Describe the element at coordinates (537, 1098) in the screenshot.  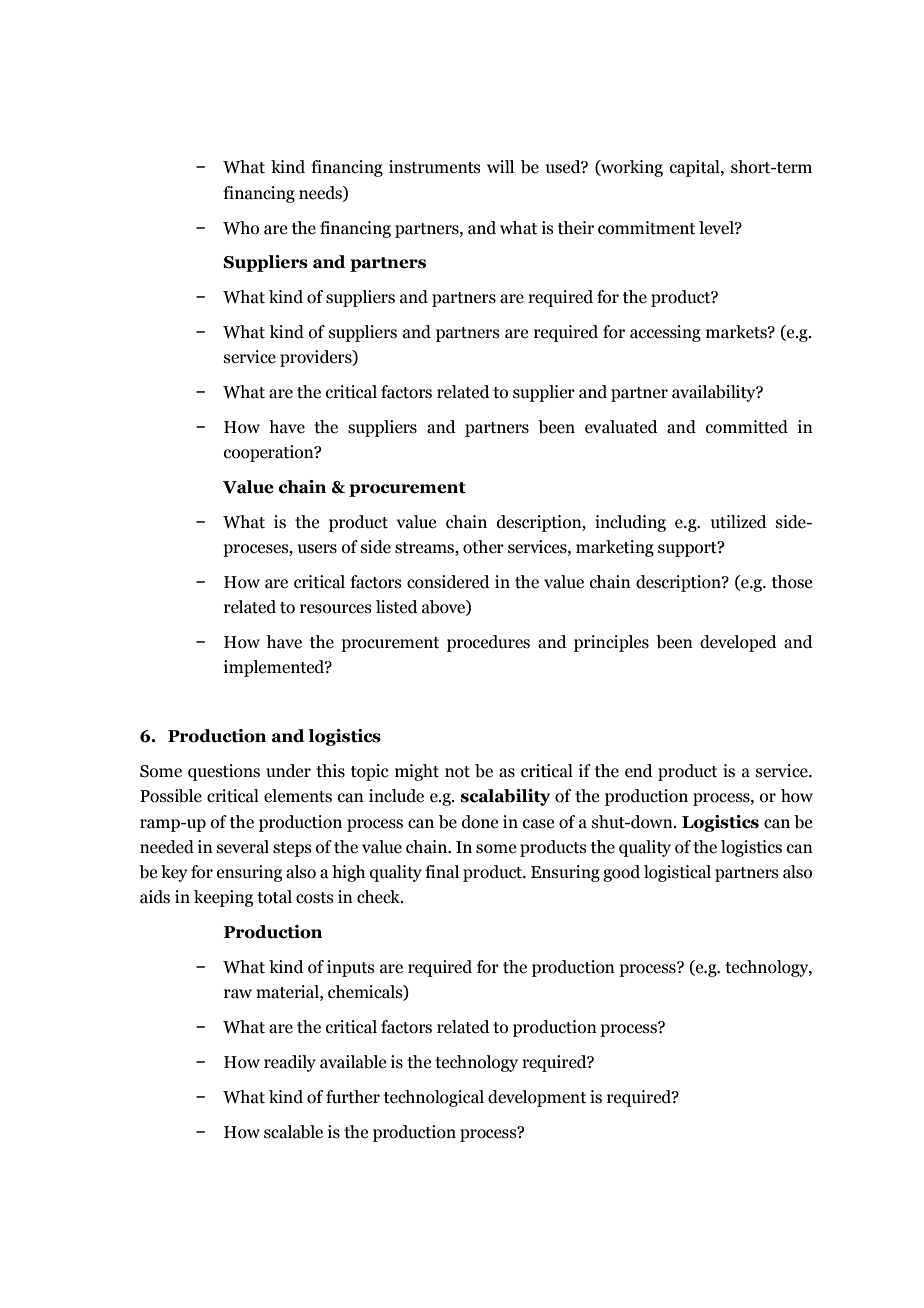
I see `development` at that location.
